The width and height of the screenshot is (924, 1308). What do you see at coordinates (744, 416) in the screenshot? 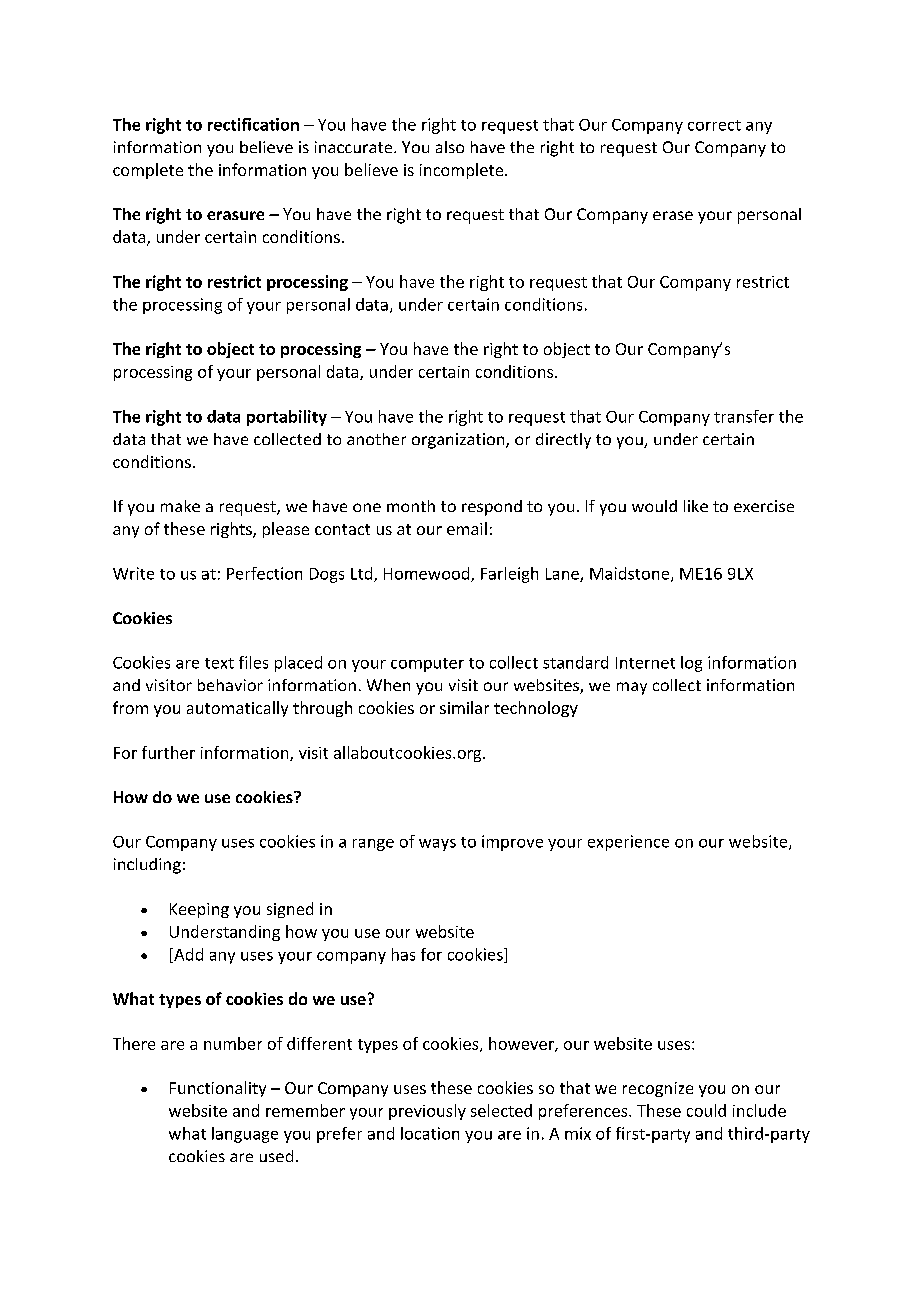
I see `transfer` at bounding box center [744, 416].
